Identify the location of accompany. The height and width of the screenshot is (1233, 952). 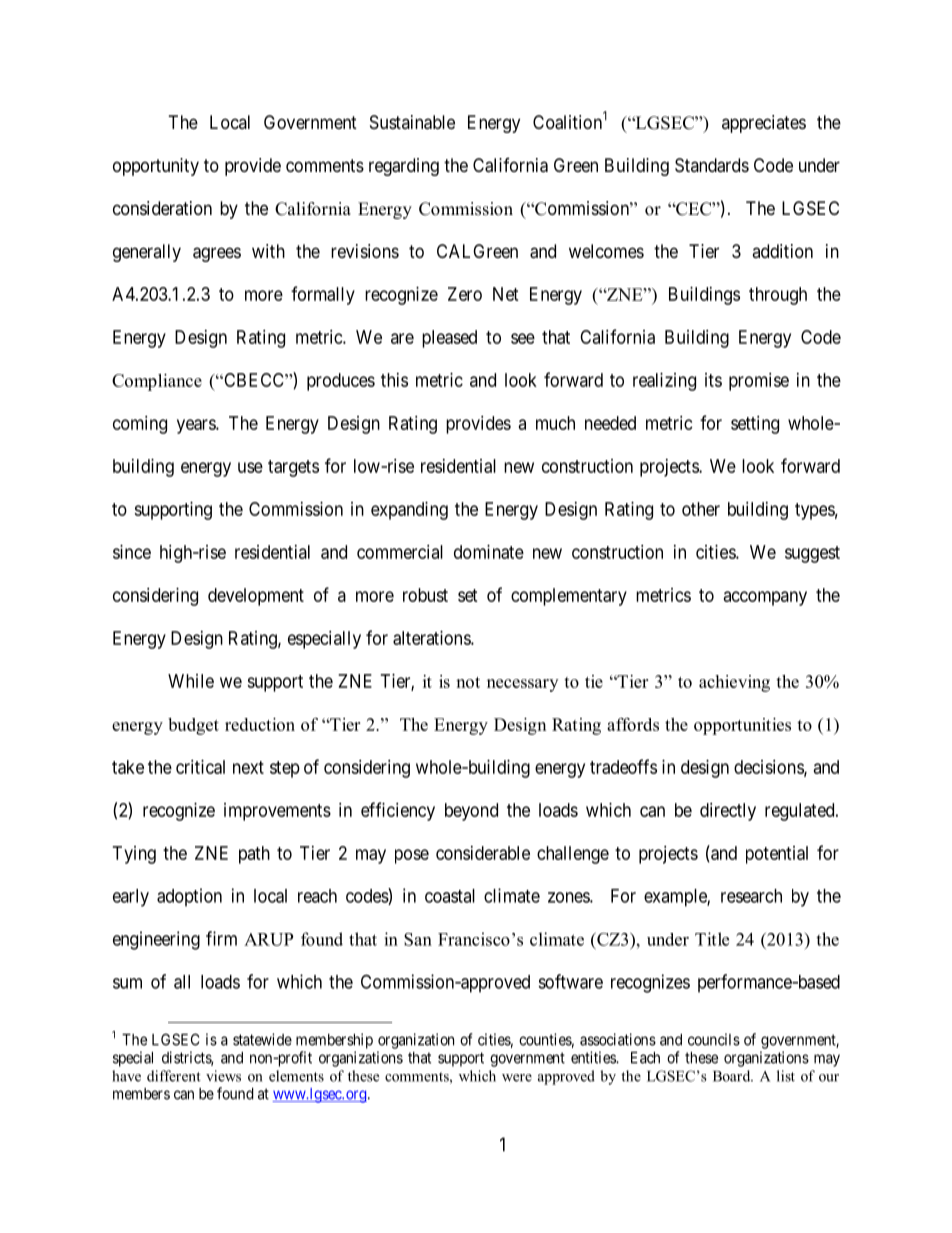
(765, 598).
